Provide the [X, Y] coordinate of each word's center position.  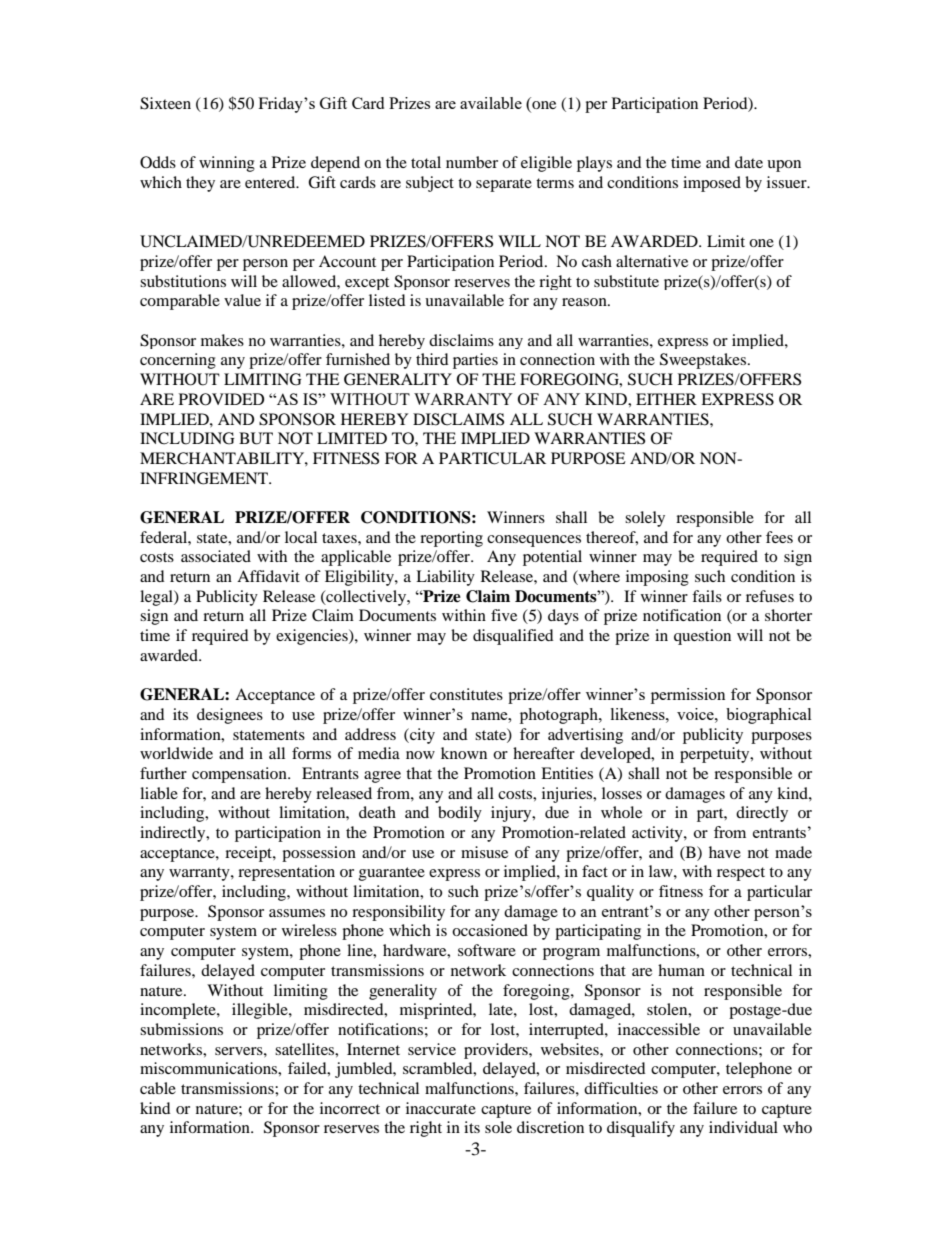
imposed [712, 184]
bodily [460, 814]
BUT [256, 438]
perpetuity [716, 755]
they [200, 184]
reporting [451, 539]
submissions [181, 1029]
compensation [240, 775]
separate [504, 185]
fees [779, 537]
